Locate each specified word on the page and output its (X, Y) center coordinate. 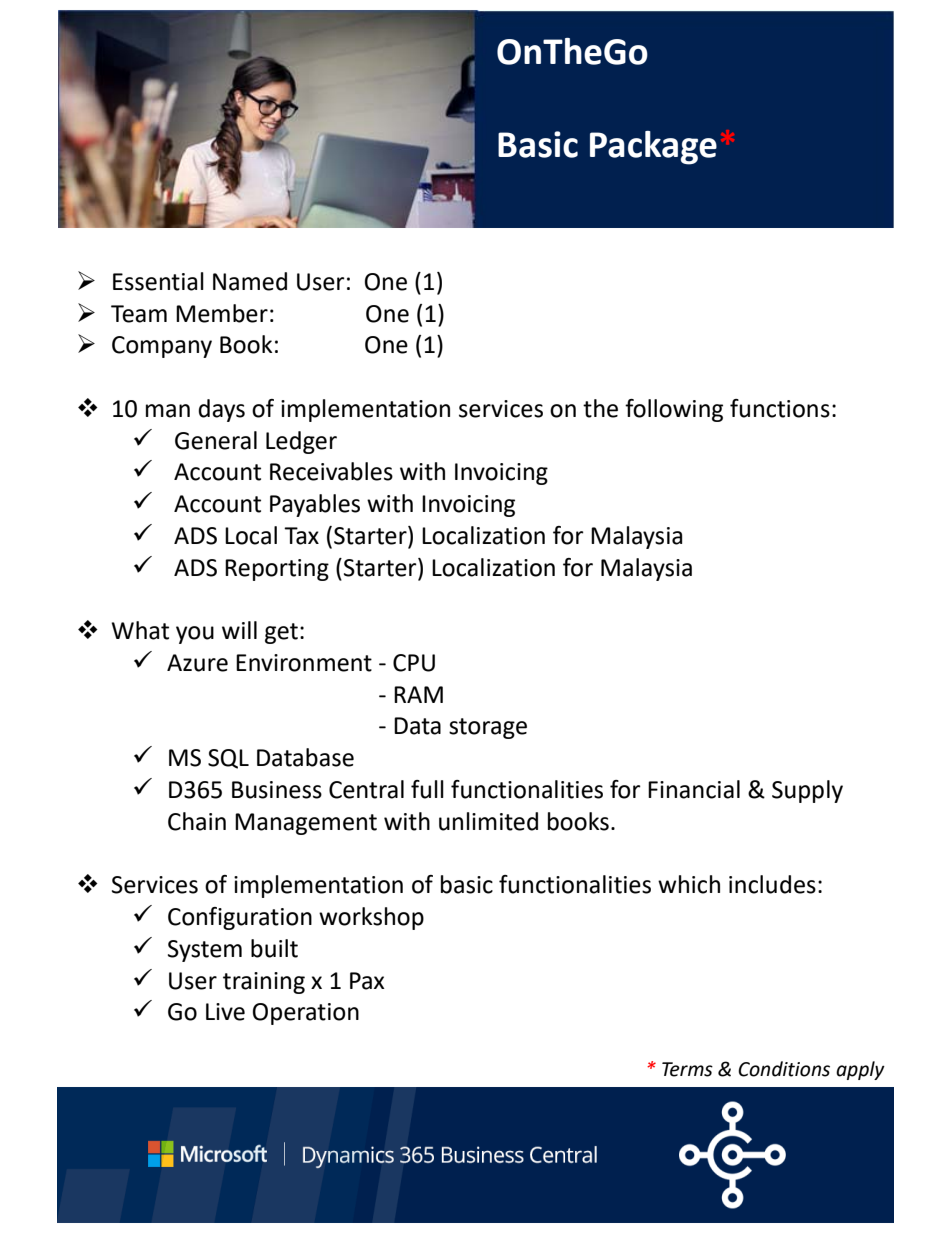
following (674, 410)
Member (222, 313)
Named (250, 281)
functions (780, 408)
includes (772, 884)
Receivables (331, 471)
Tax (301, 536)
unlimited (488, 821)
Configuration (240, 918)
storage (488, 728)
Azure (197, 663)
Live (225, 1012)
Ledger (301, 442)
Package (653, 148)
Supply (807, 791)
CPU (414, 663)
